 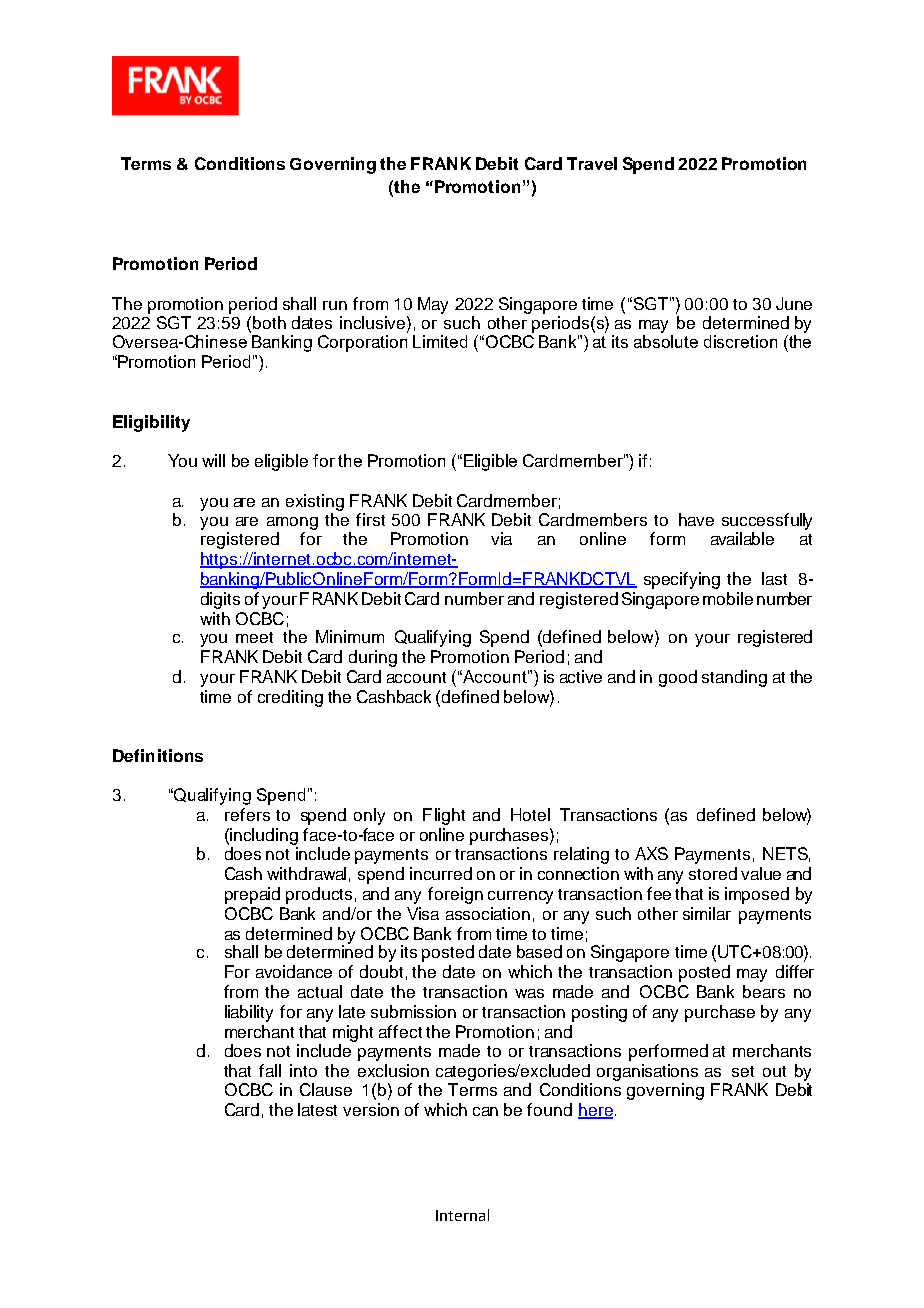 I want to click on meet, so click(x=254, y=637).
